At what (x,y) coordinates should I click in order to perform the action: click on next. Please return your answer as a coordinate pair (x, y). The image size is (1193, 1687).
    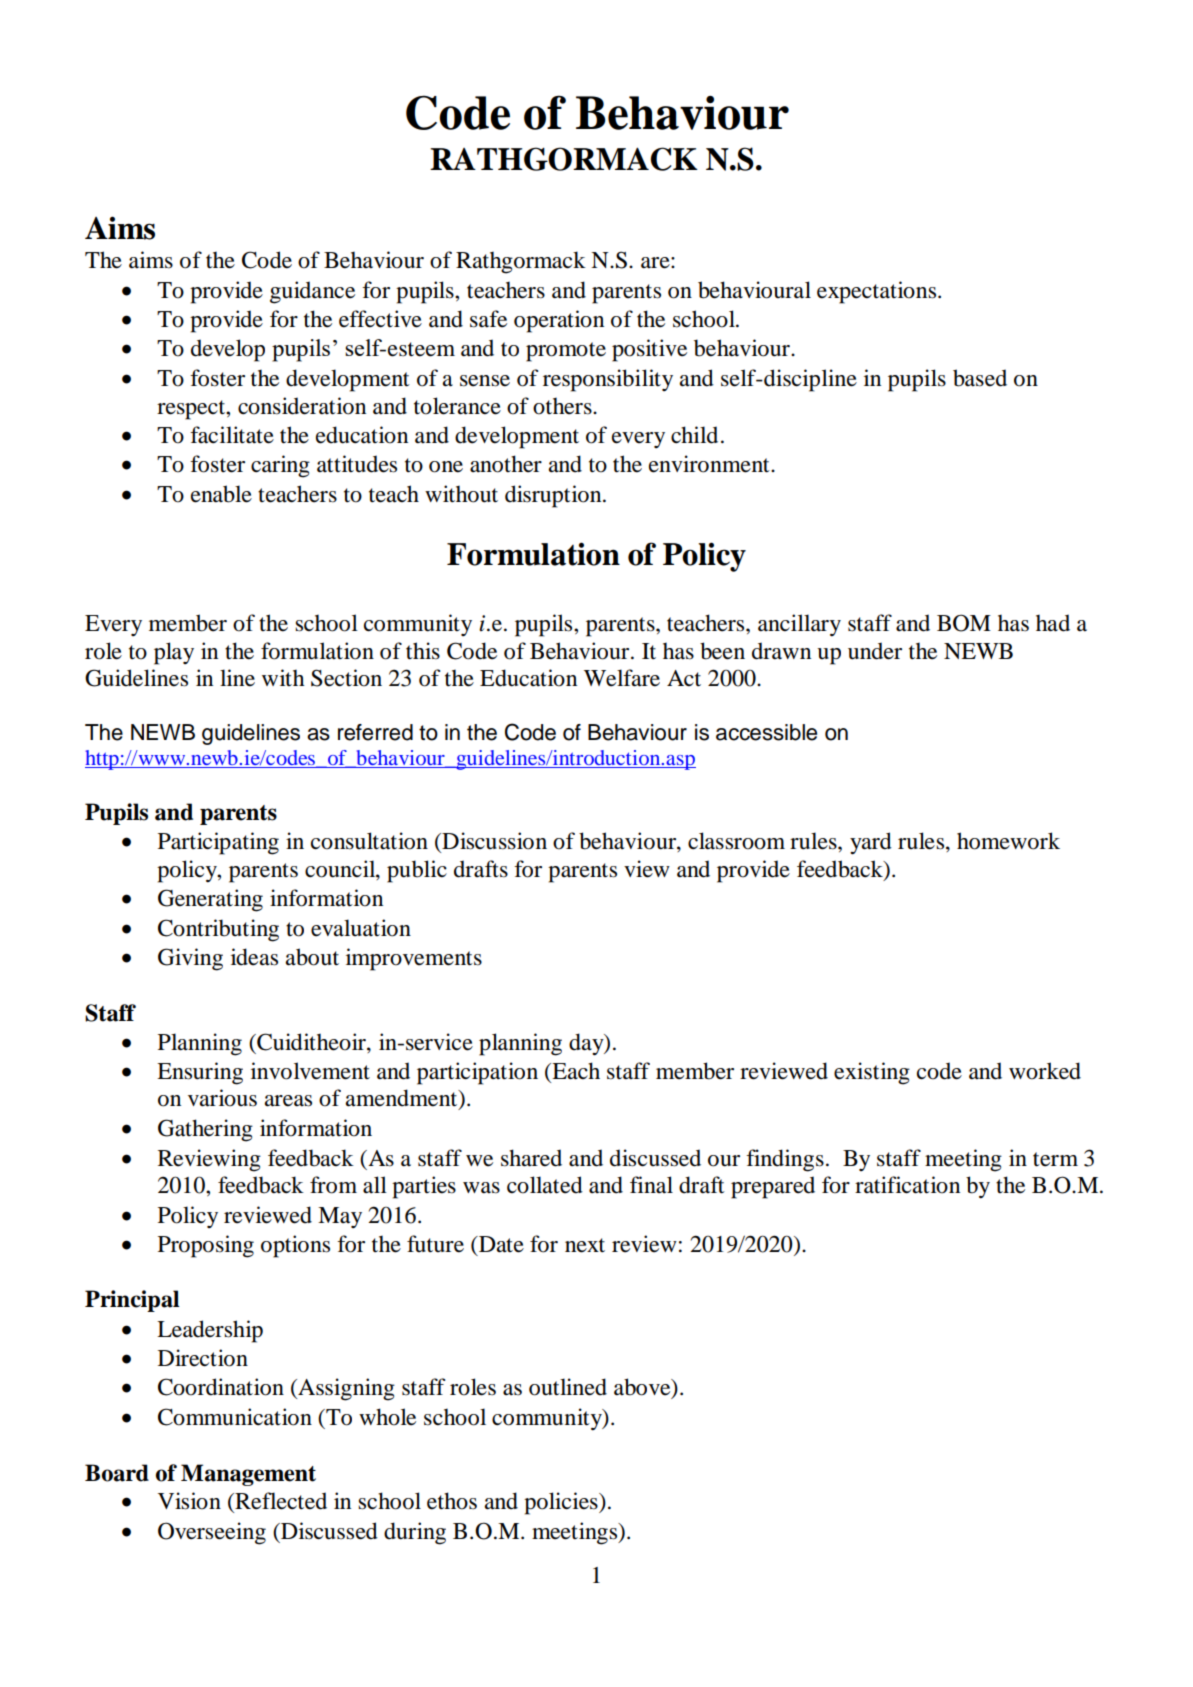
    Looking at the image, I should click on (585, 1245).
